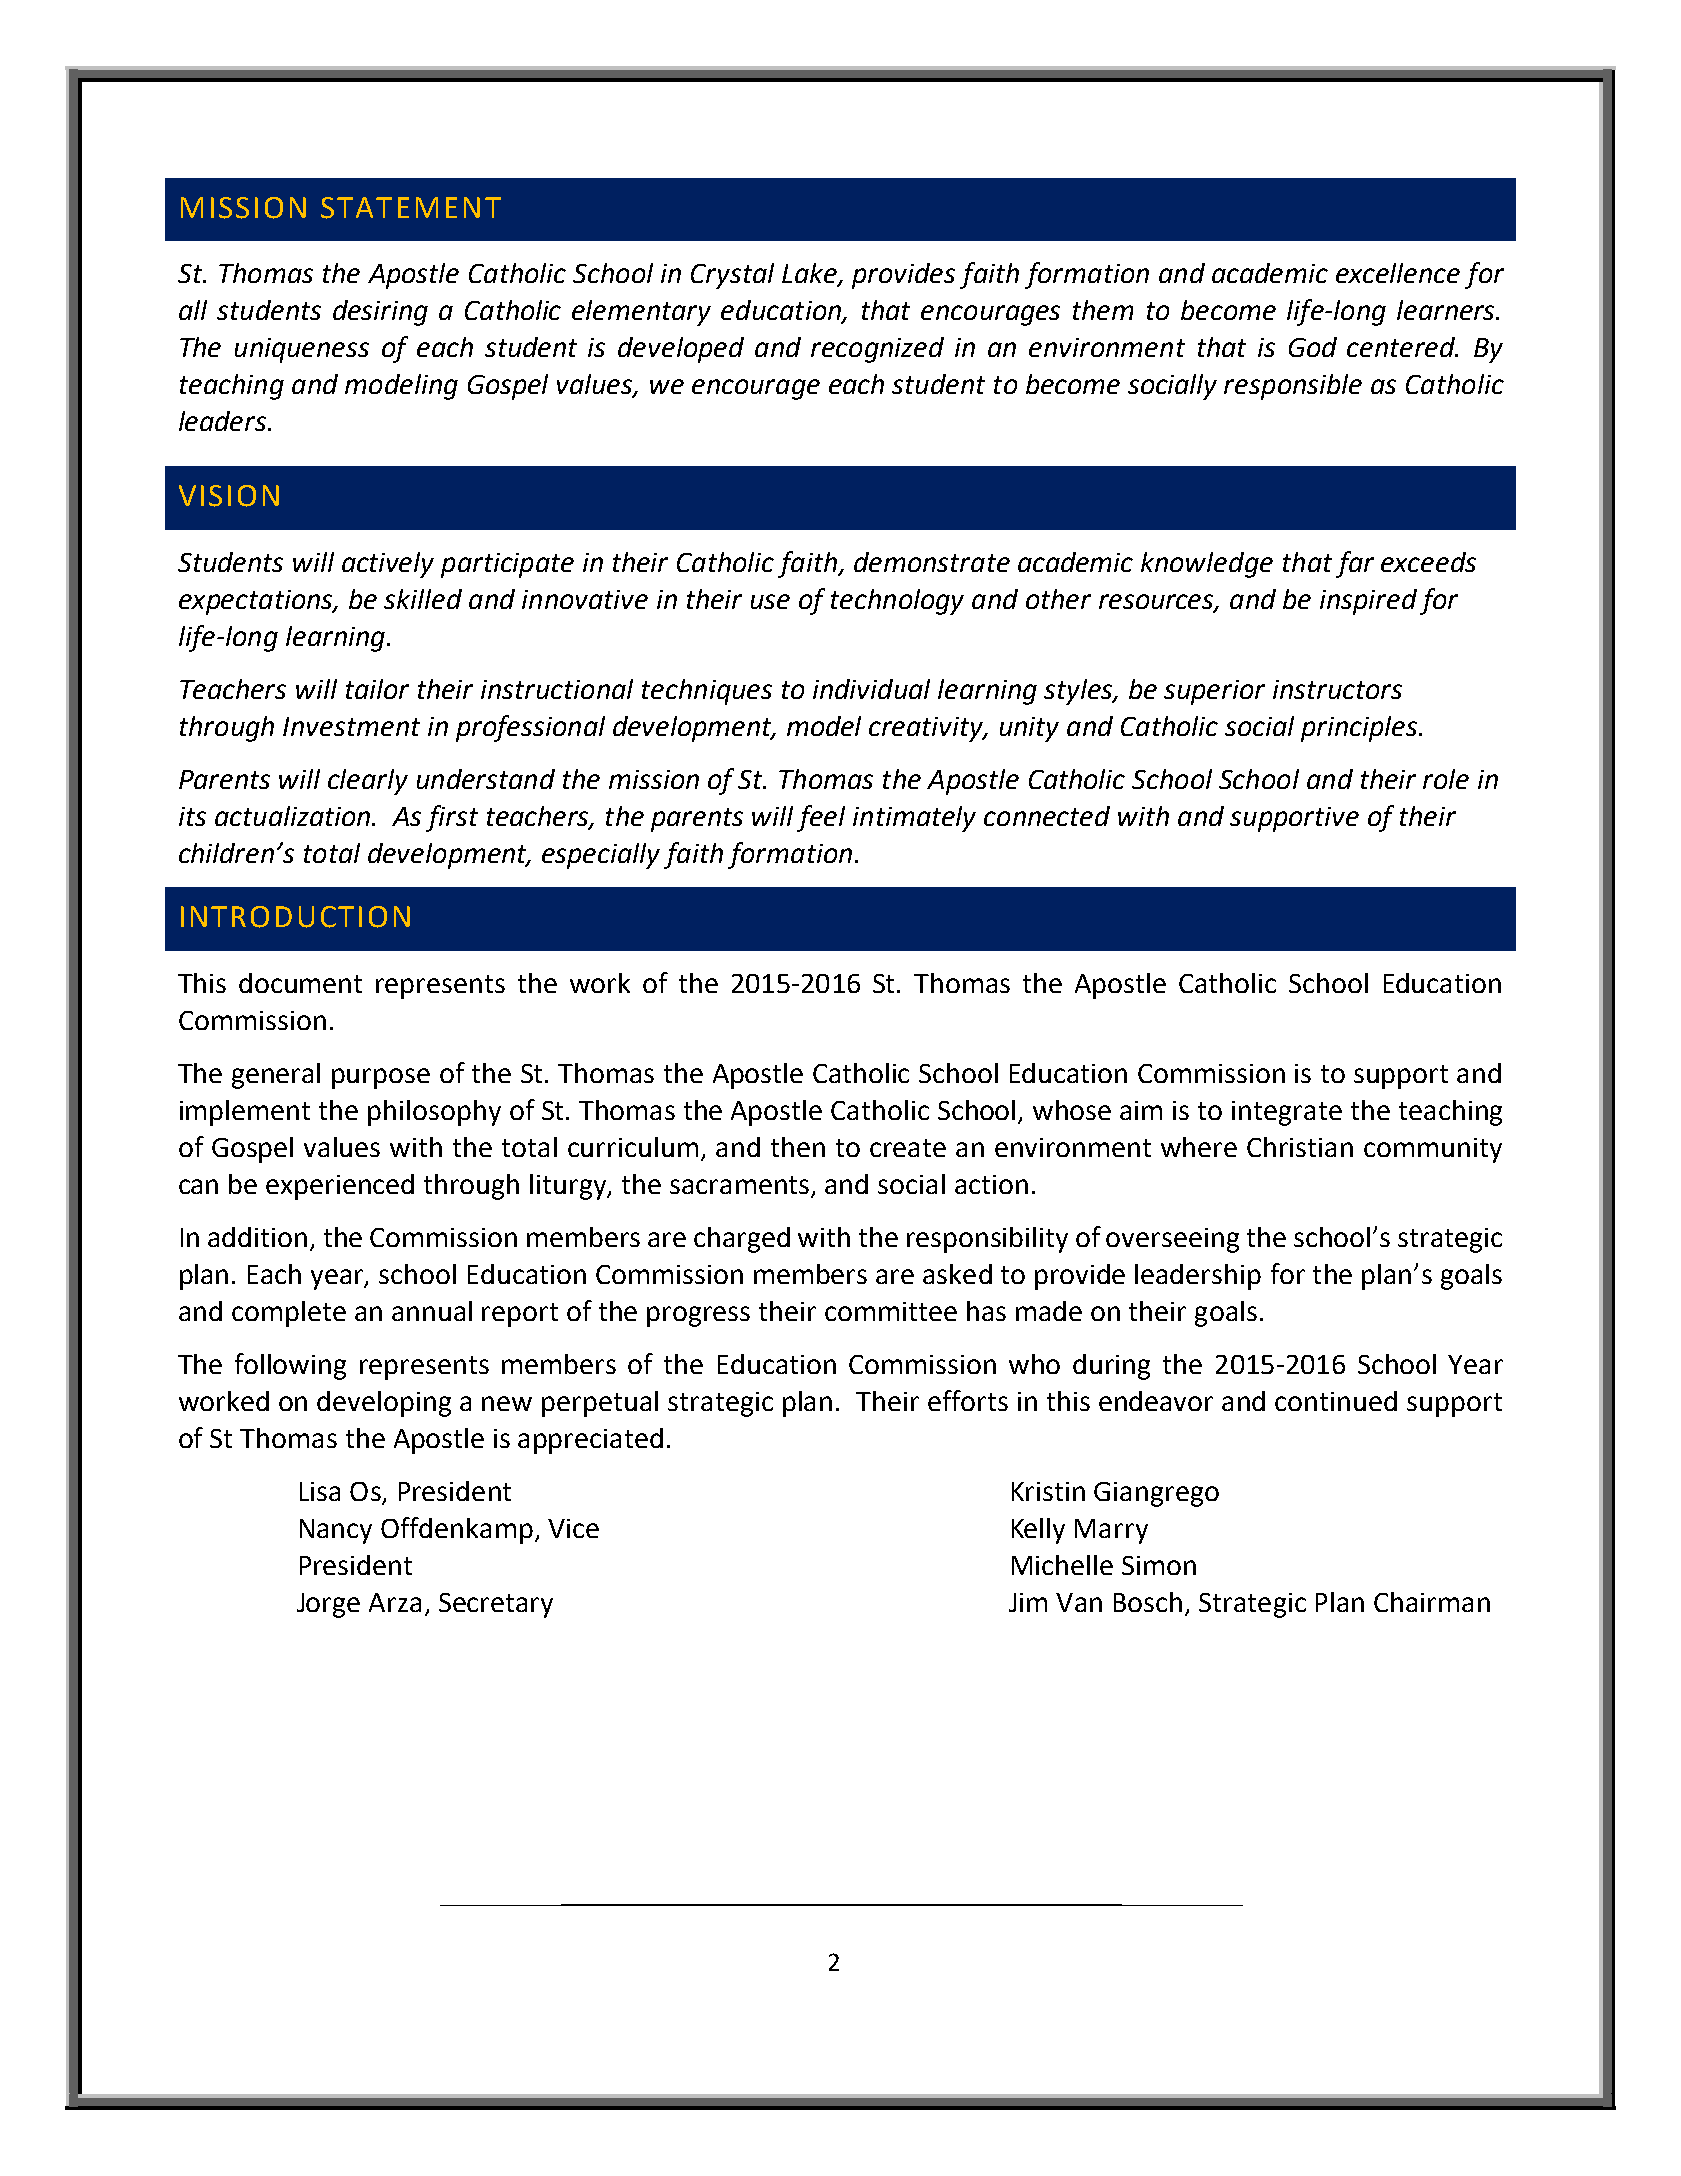 The image size is (1681, 2176). Describe the element at coordinates (932, 562) in the screenshot. I see `demonstrate` at that location.
